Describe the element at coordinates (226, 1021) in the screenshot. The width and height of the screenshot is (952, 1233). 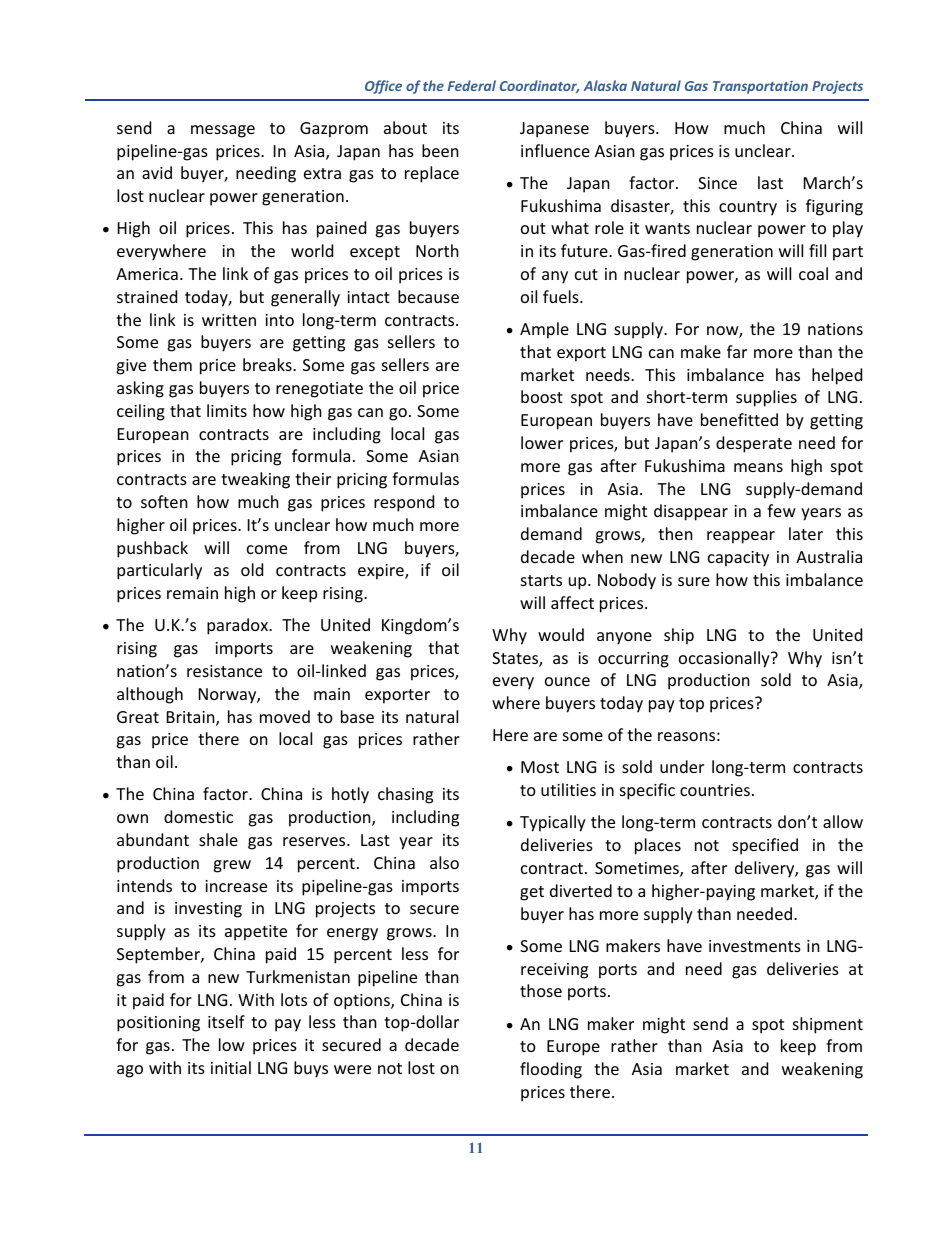
I see `itself` at that location.
